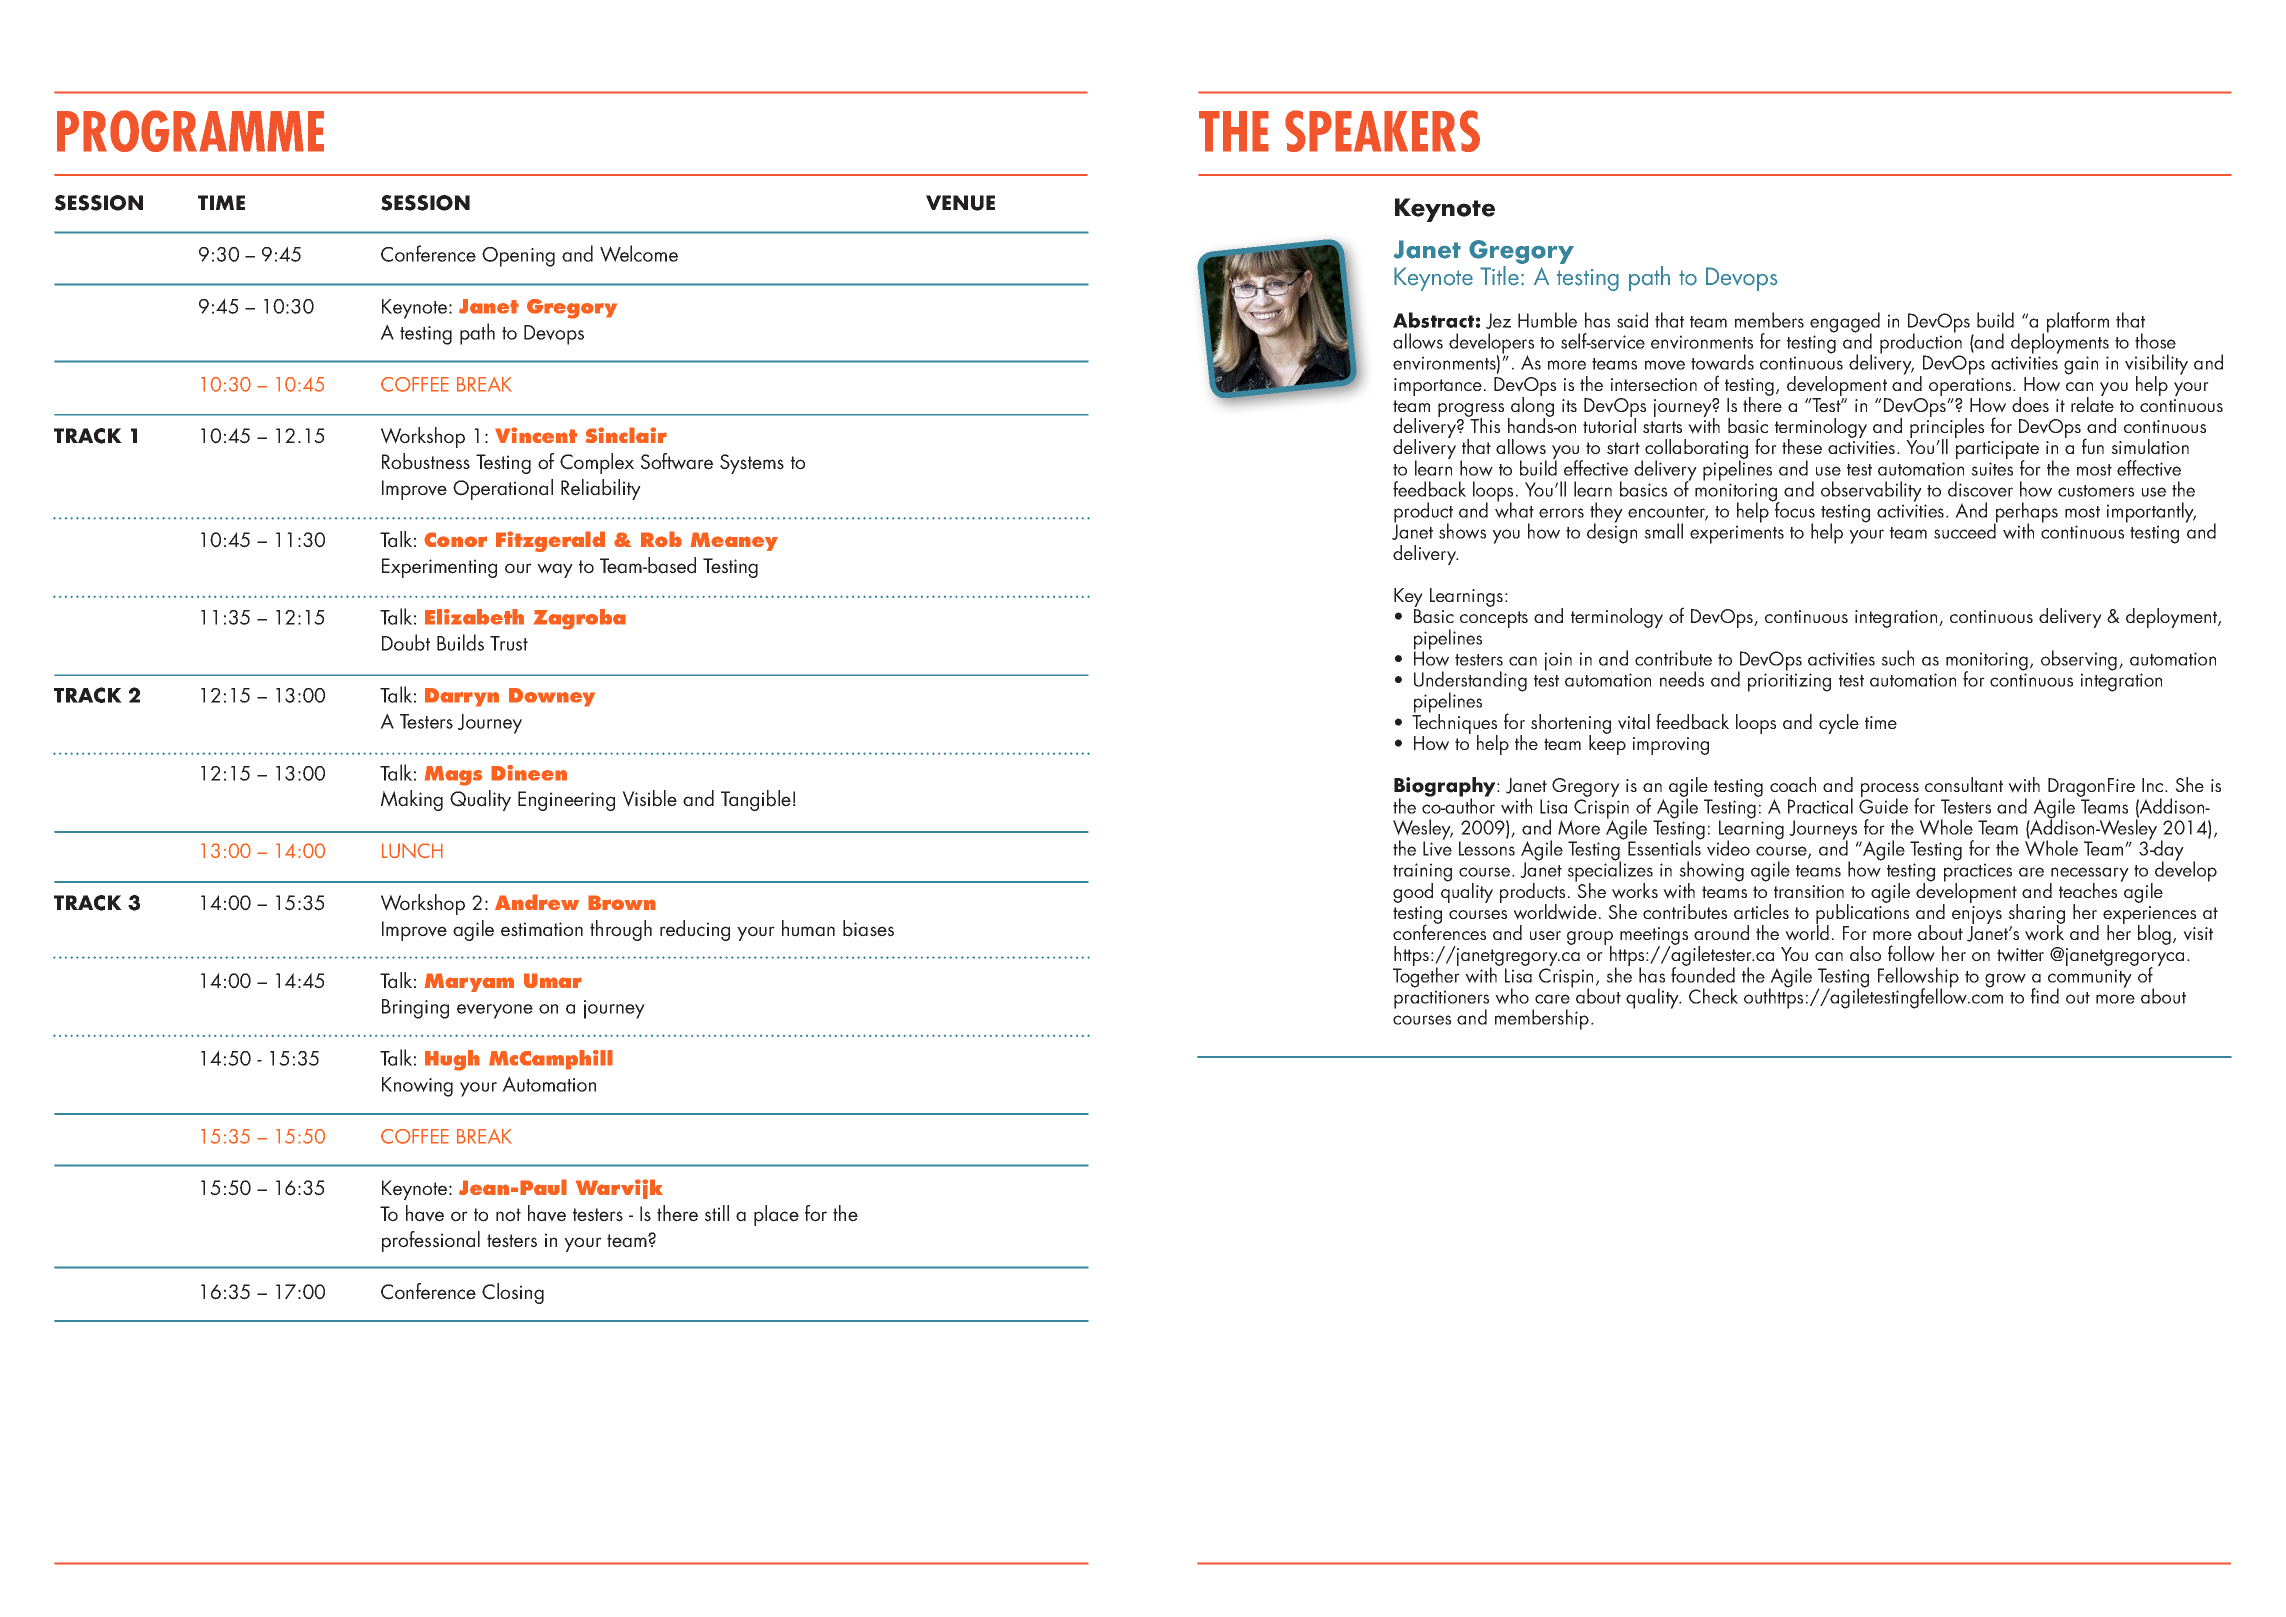 The width and height of the image is (2286, 1617). I want to click on Together, so click(1426, 976).
